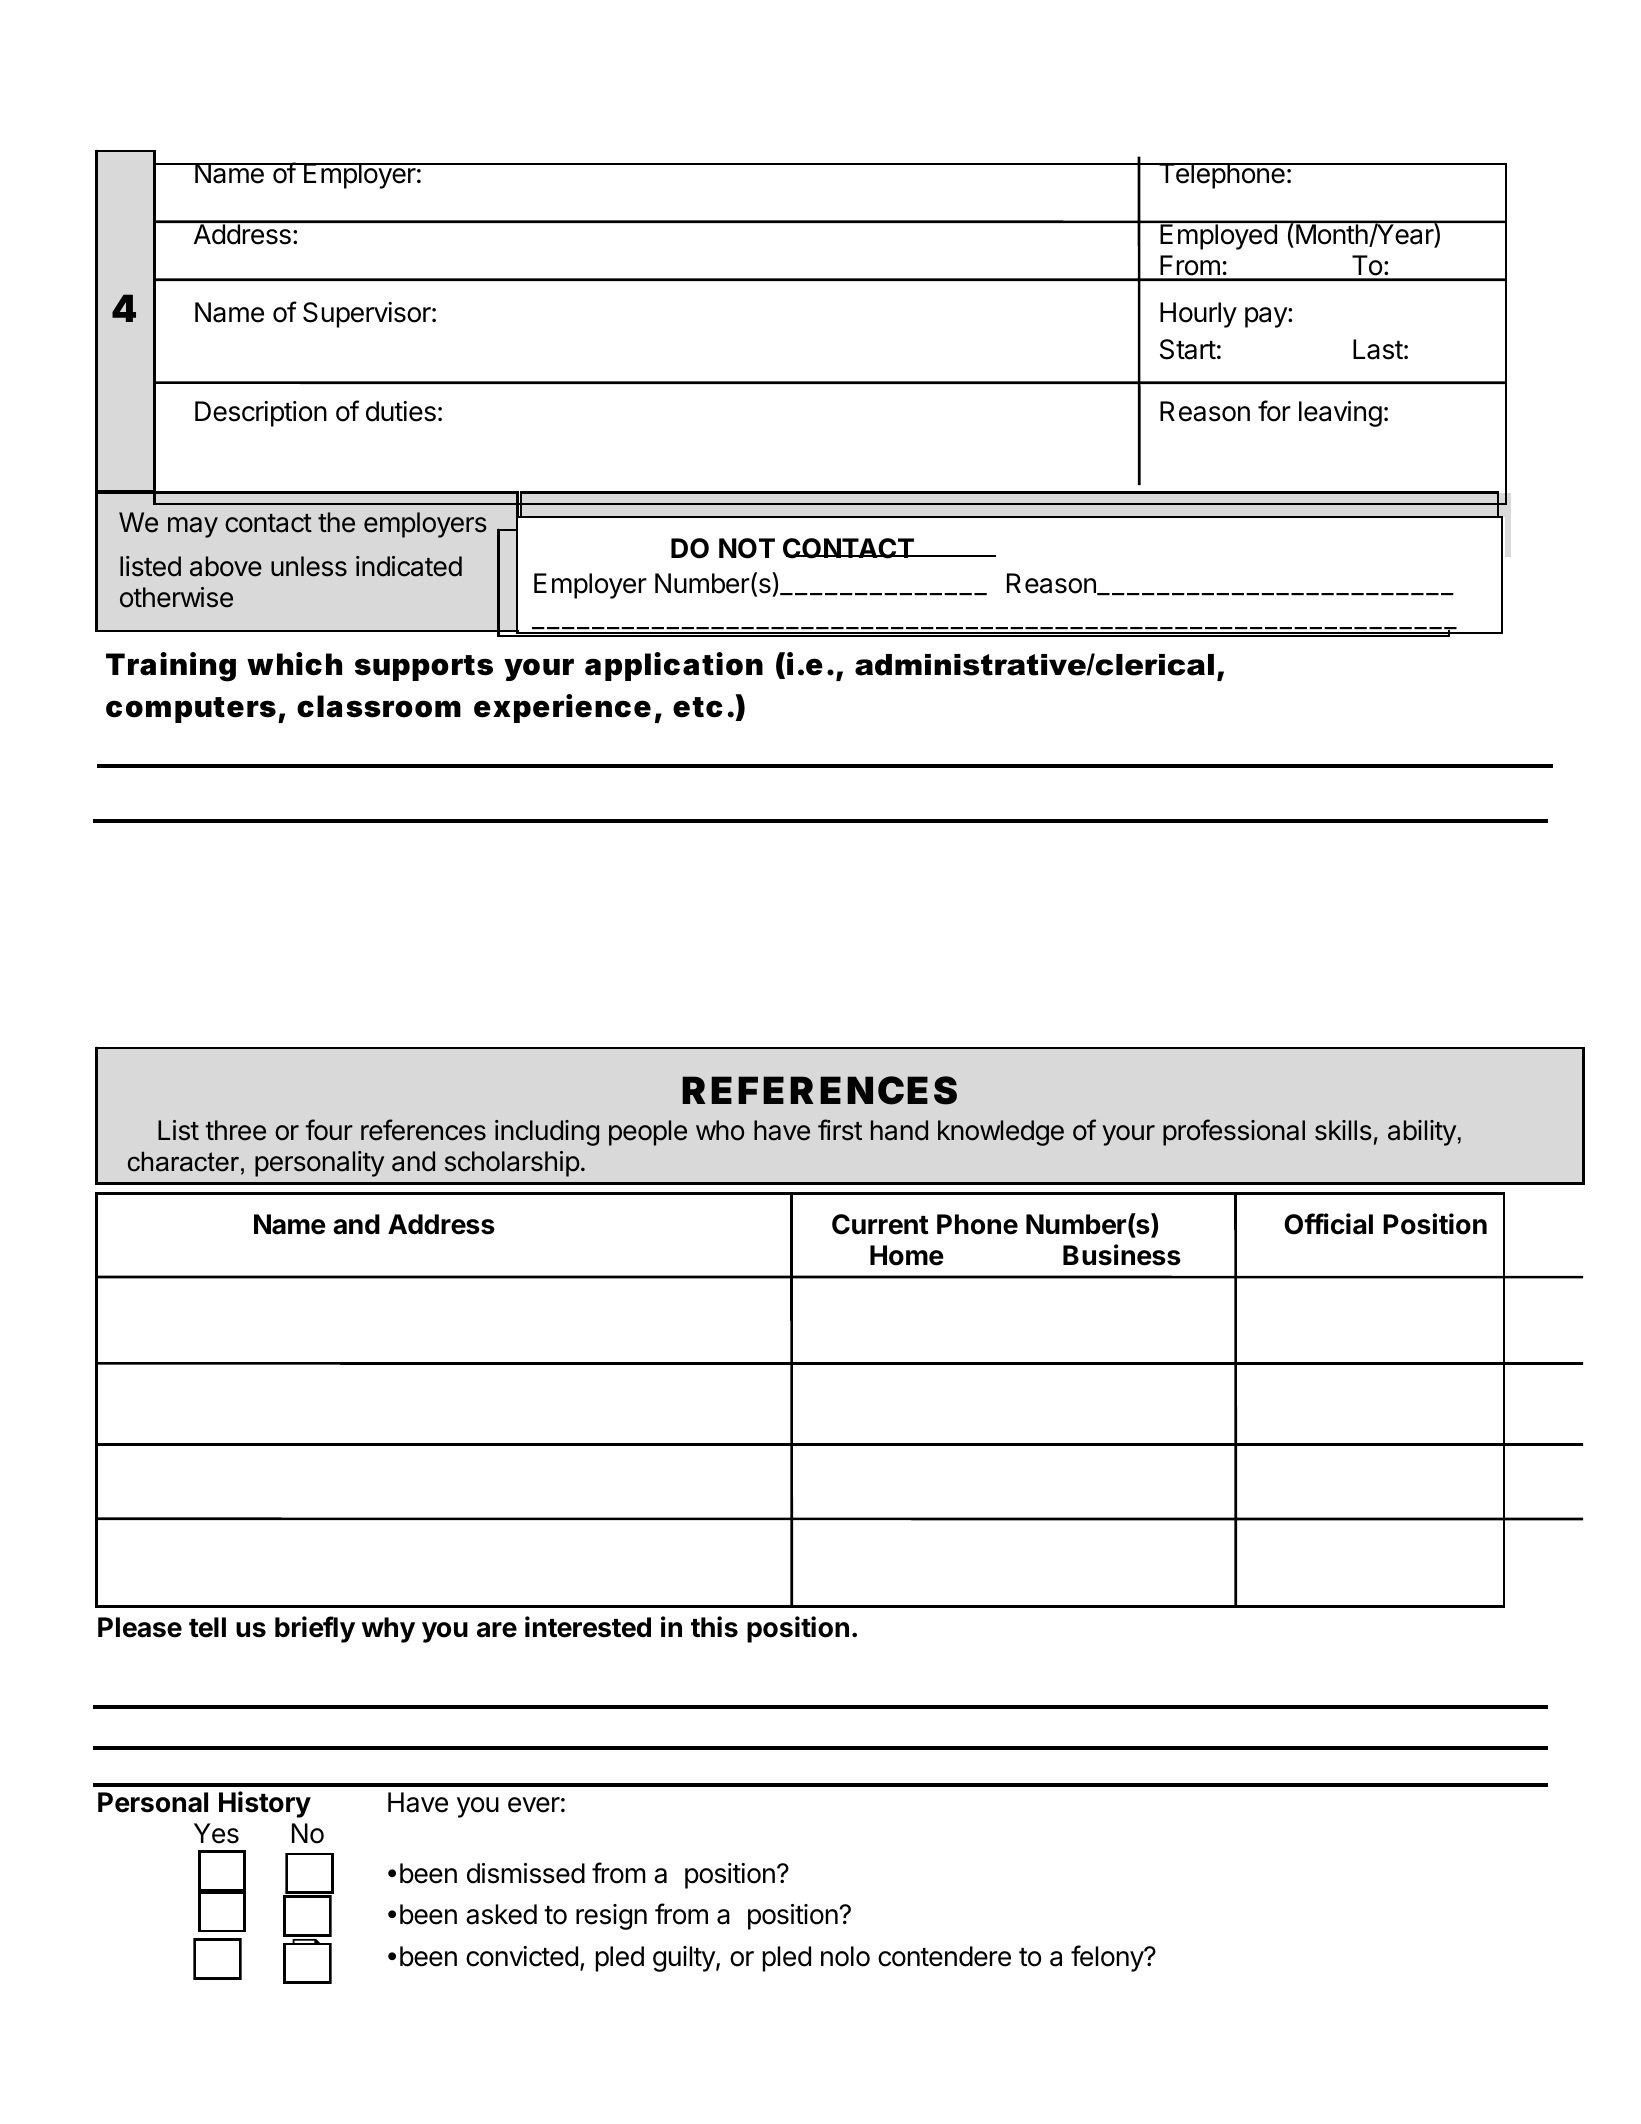  Describe the element at coordinates (1122, 1255) in the image. I see `Business` at that location.
